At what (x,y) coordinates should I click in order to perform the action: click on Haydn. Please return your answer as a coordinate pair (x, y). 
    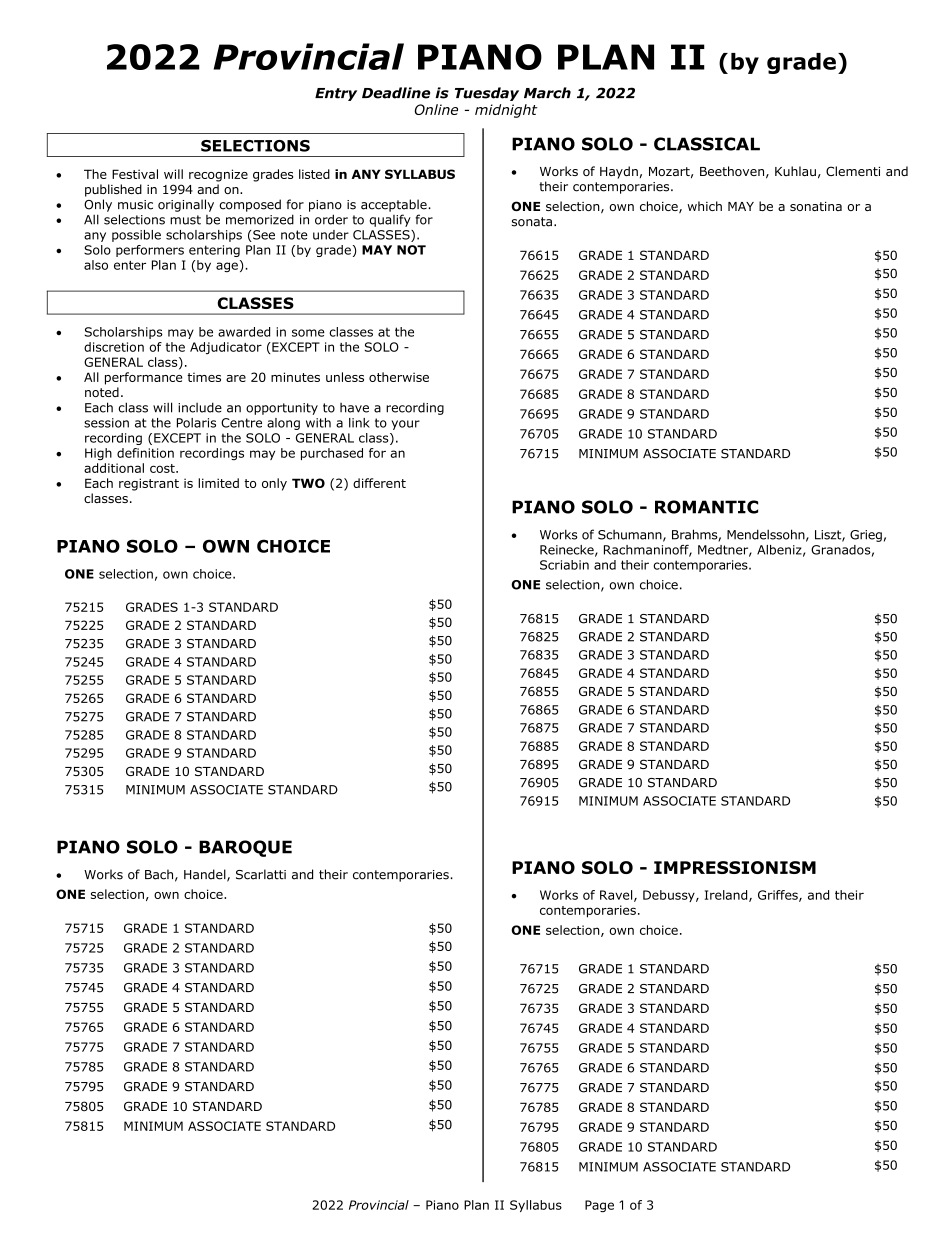
    Looking at the image, I should click on (619, 172).
